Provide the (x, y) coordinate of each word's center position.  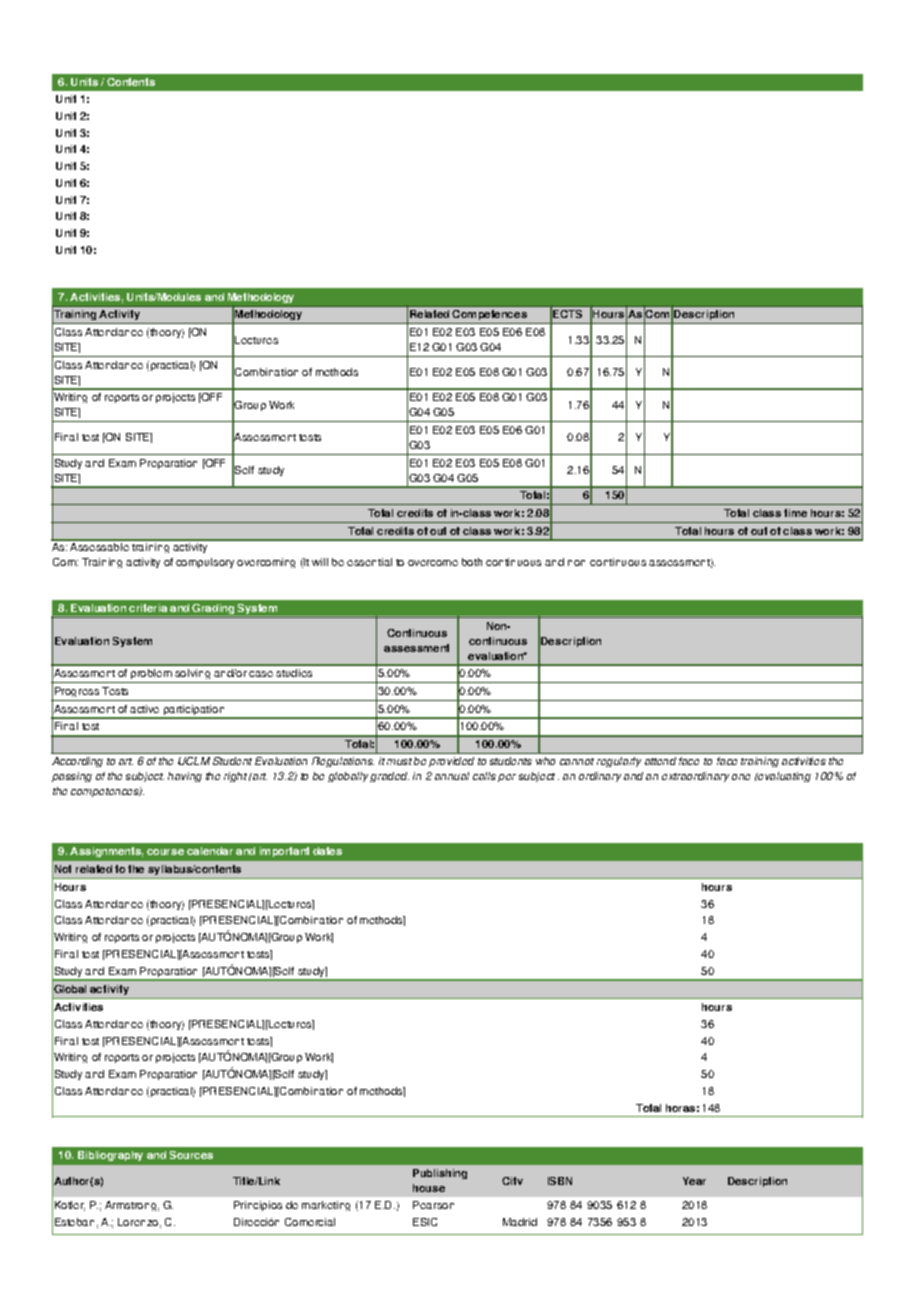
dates (327, 851)
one (741, 777)
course (165, 852)
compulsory (205, 563)
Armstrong (130, 1206)
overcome (433, 563)
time (795, 513)
